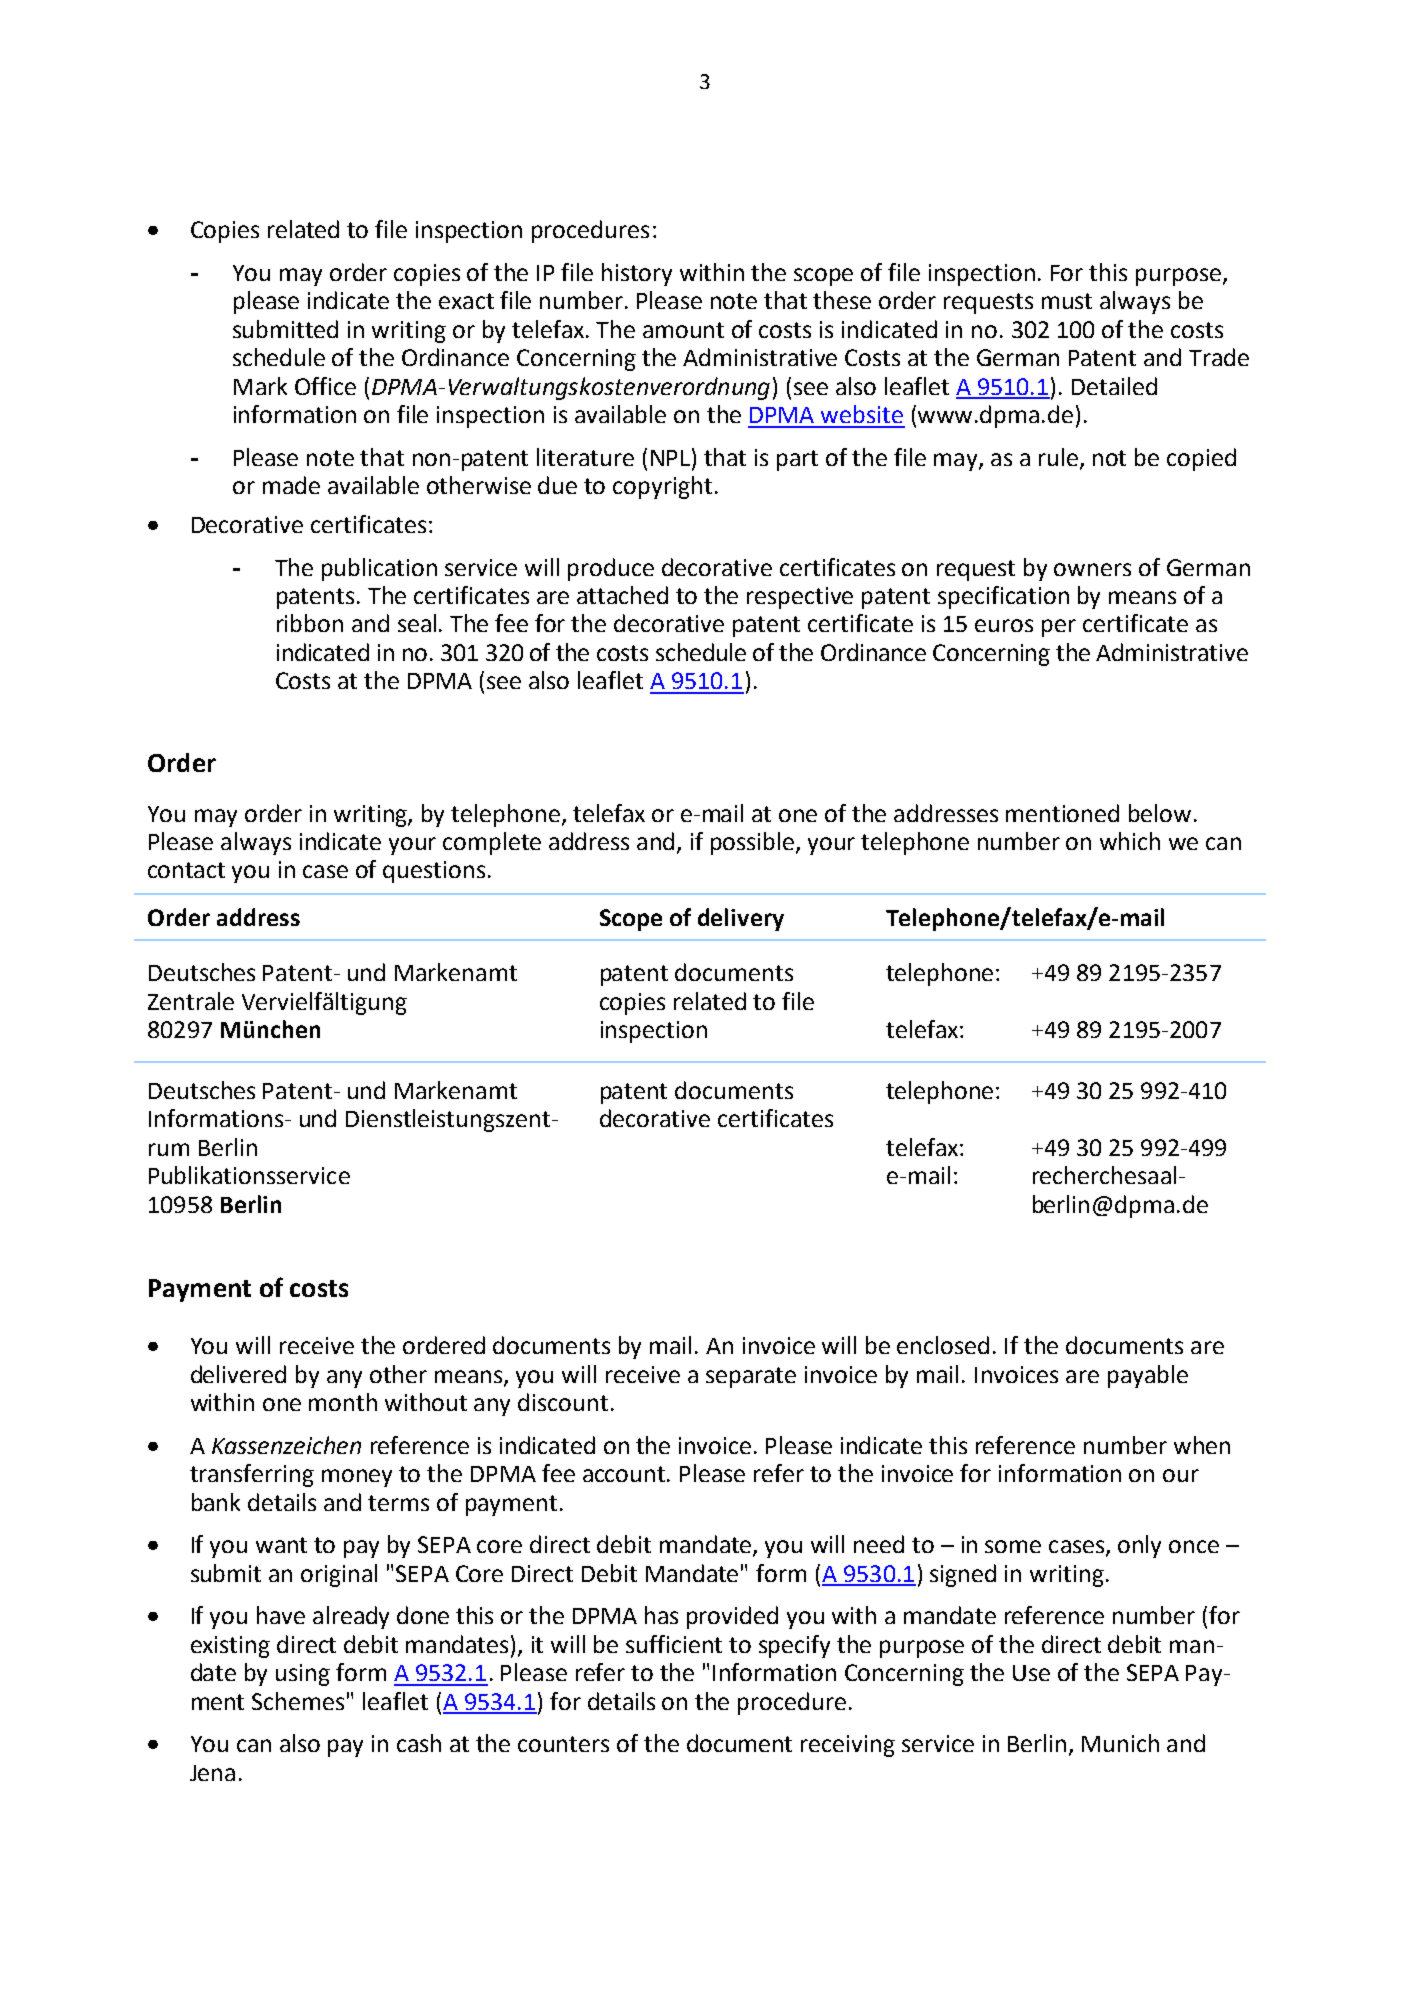 The width and height of the image is (1410, 1994). Describe the element at coordinates (674, 1644) in the image. I see `sufficient` at that location.
